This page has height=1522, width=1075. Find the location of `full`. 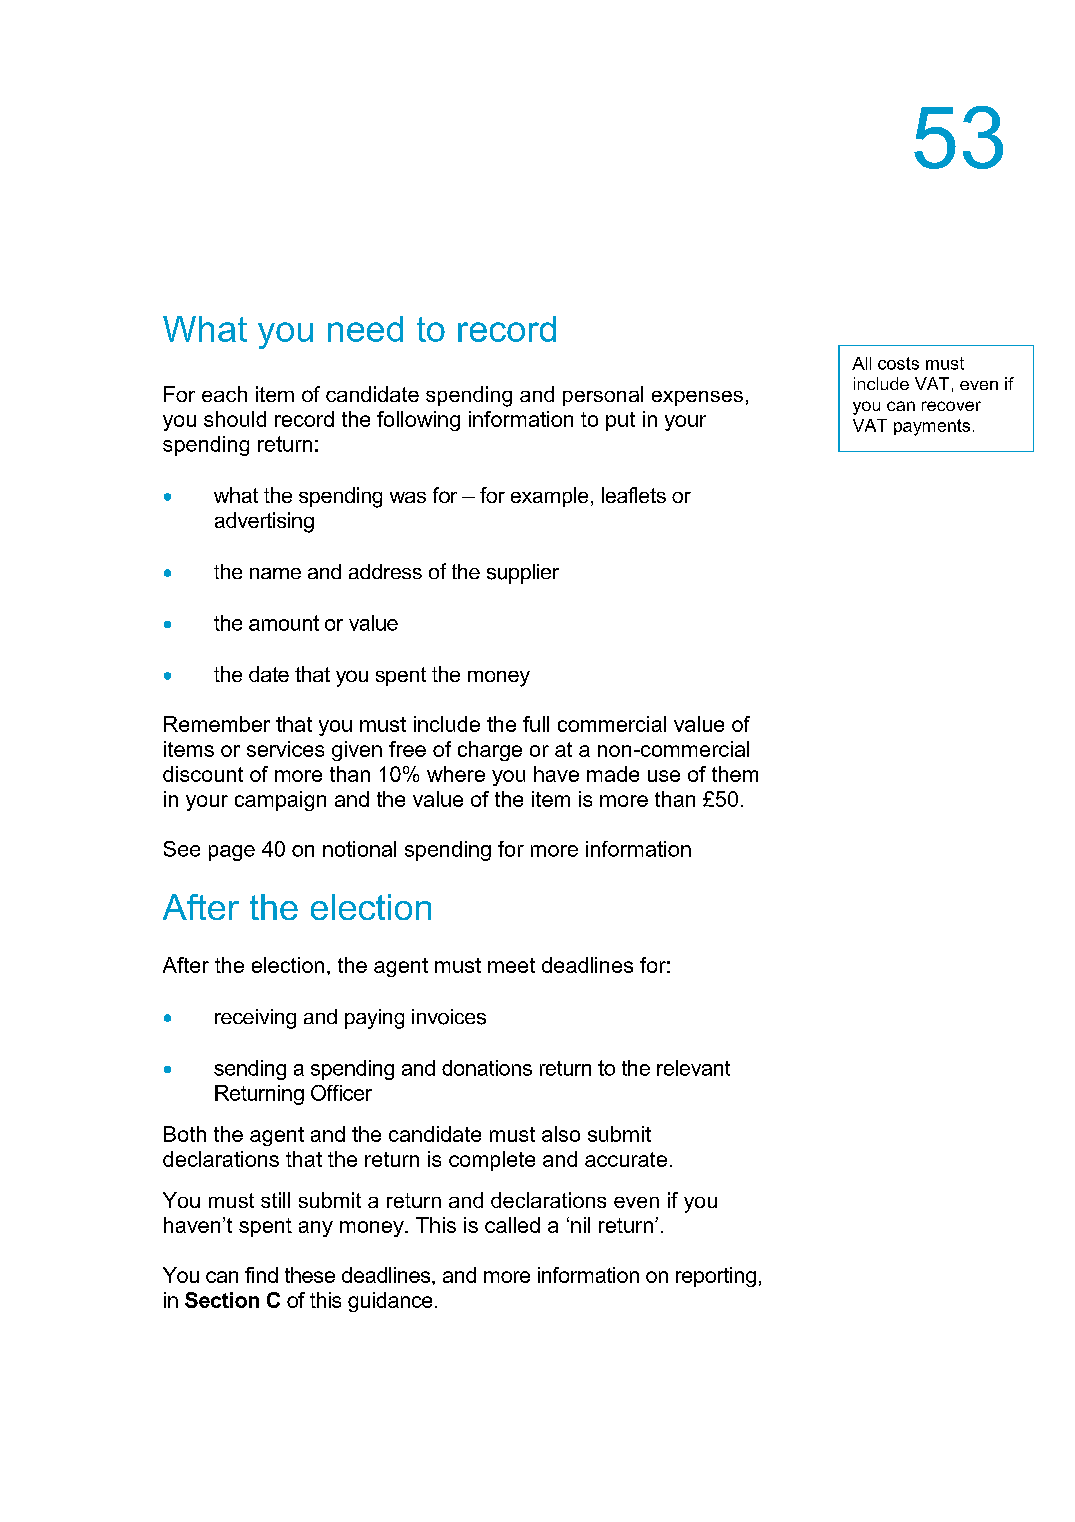

full is located at coordinates (536, 724).
